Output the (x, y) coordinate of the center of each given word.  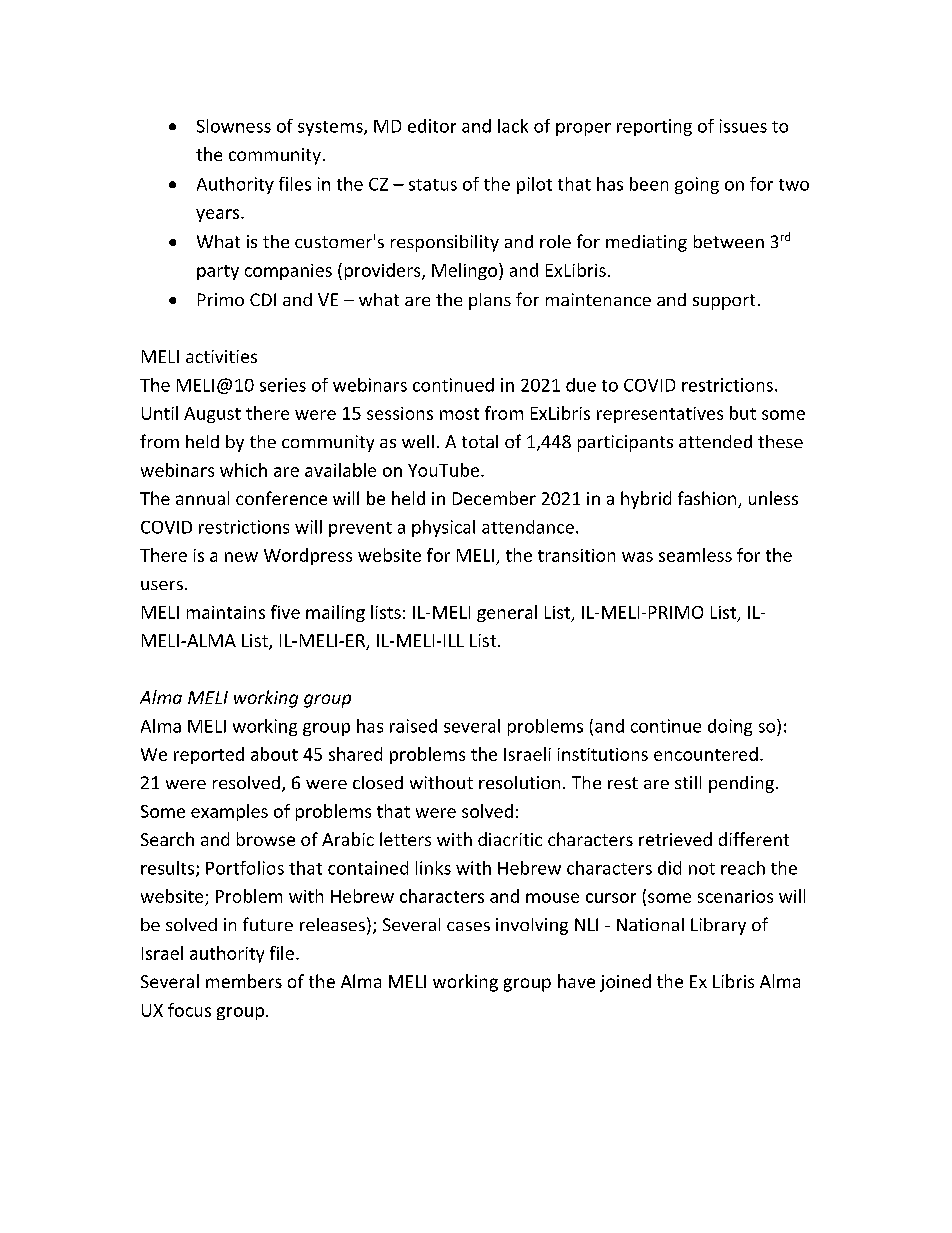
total (480, 441)
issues (743, 126)
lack (513, 126)
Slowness (234, 126)
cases (468, 926)
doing (730, 727)
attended (715, 441)
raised (413, 726)
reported (209, 755)
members (244, 981)
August (212, 415)
